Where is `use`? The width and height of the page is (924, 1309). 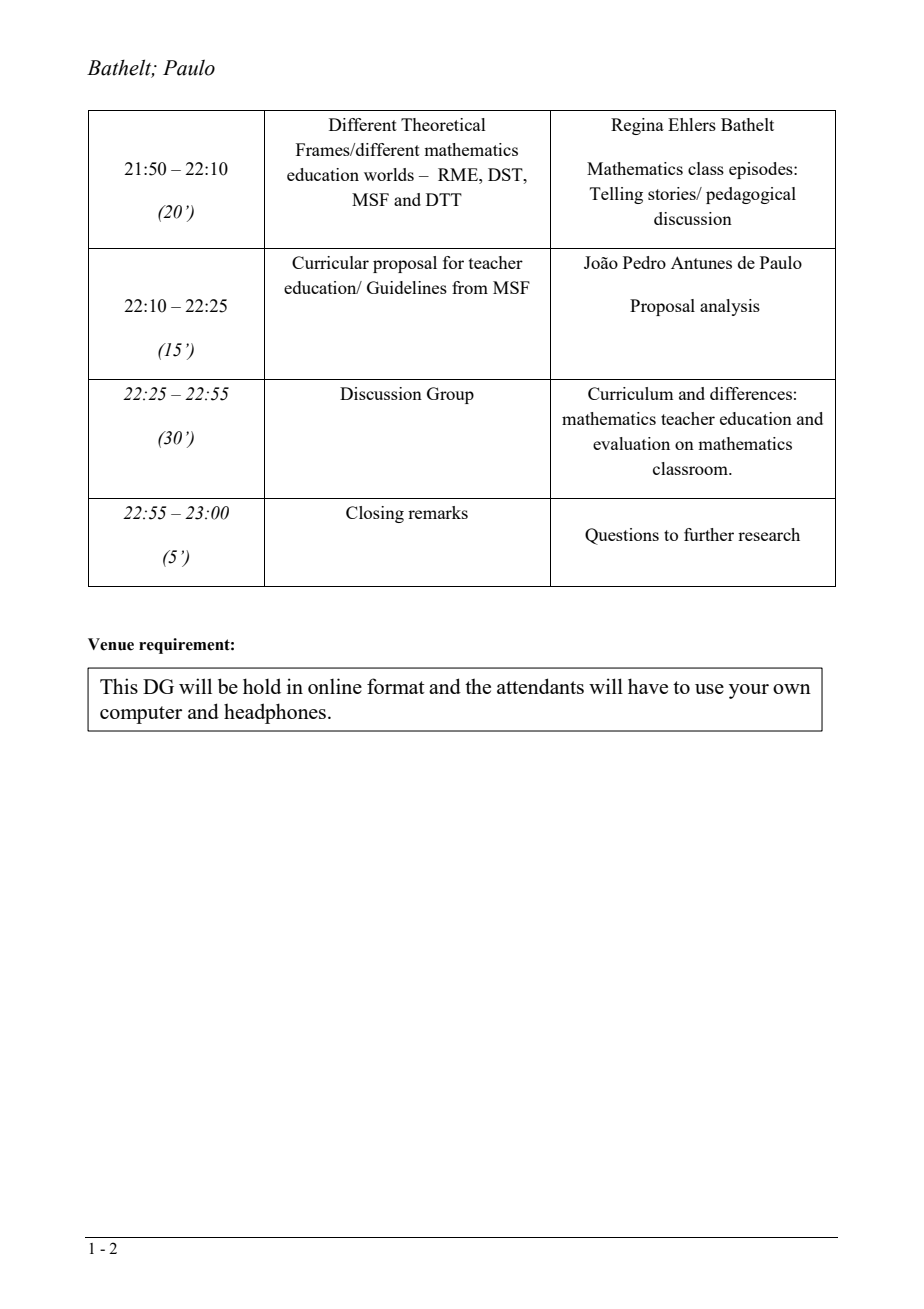 use is located at coordinates (709, 689).
